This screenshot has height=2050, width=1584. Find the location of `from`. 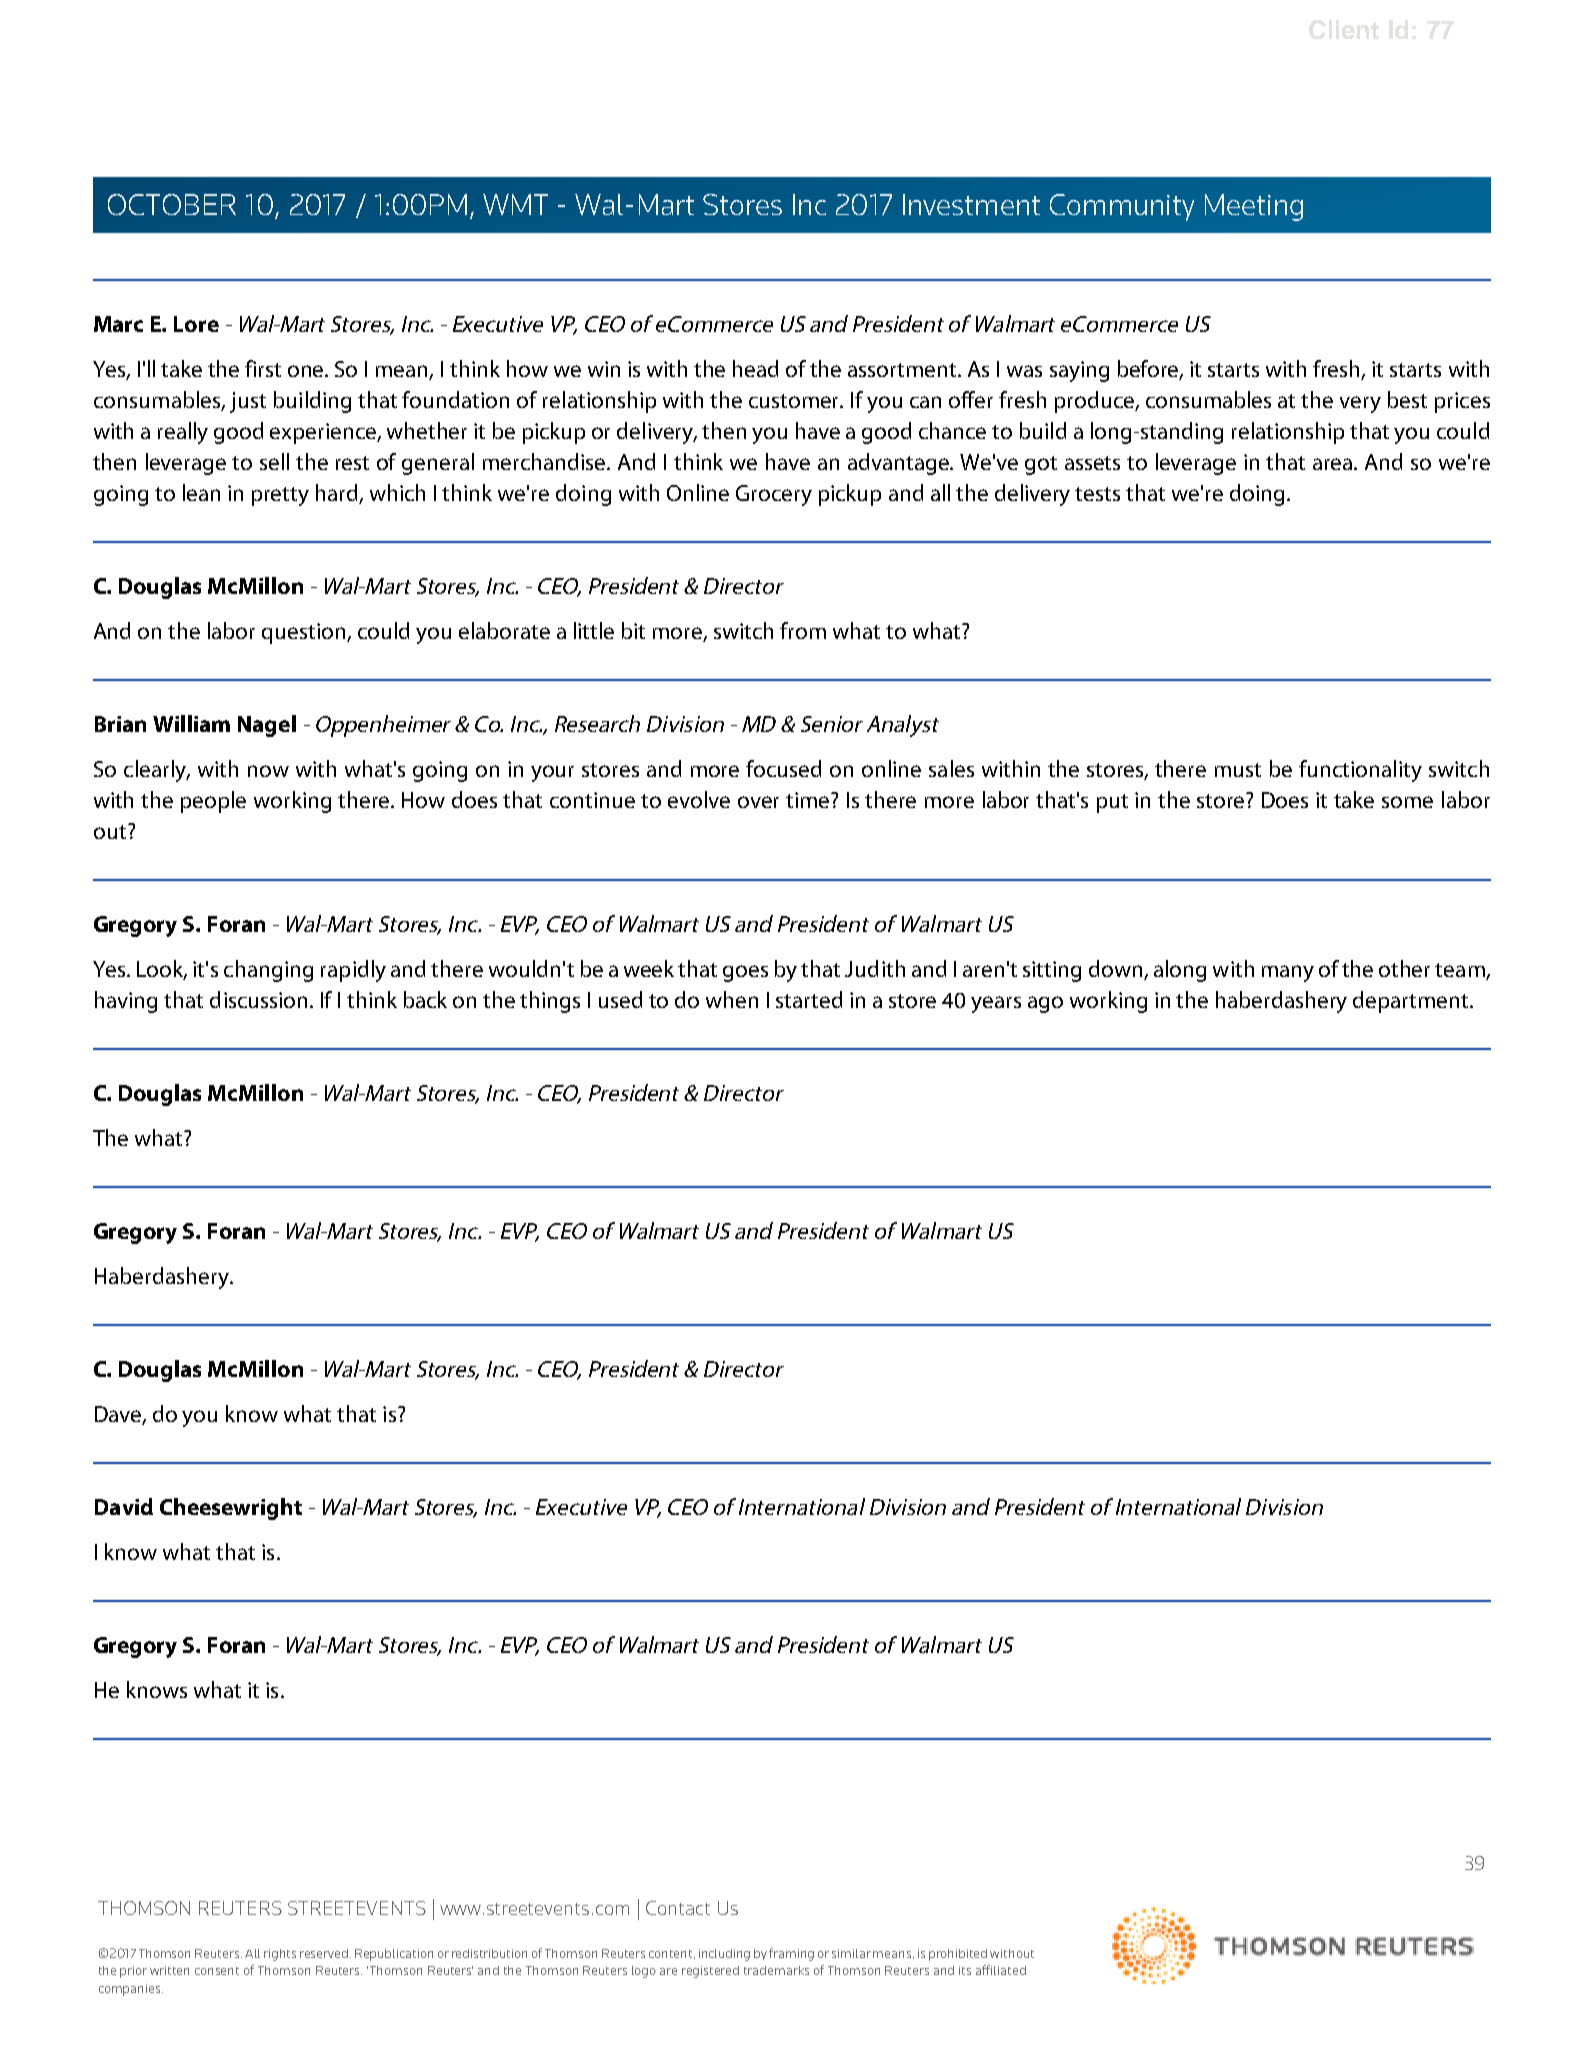

from is located at coordinates (803, 630).
